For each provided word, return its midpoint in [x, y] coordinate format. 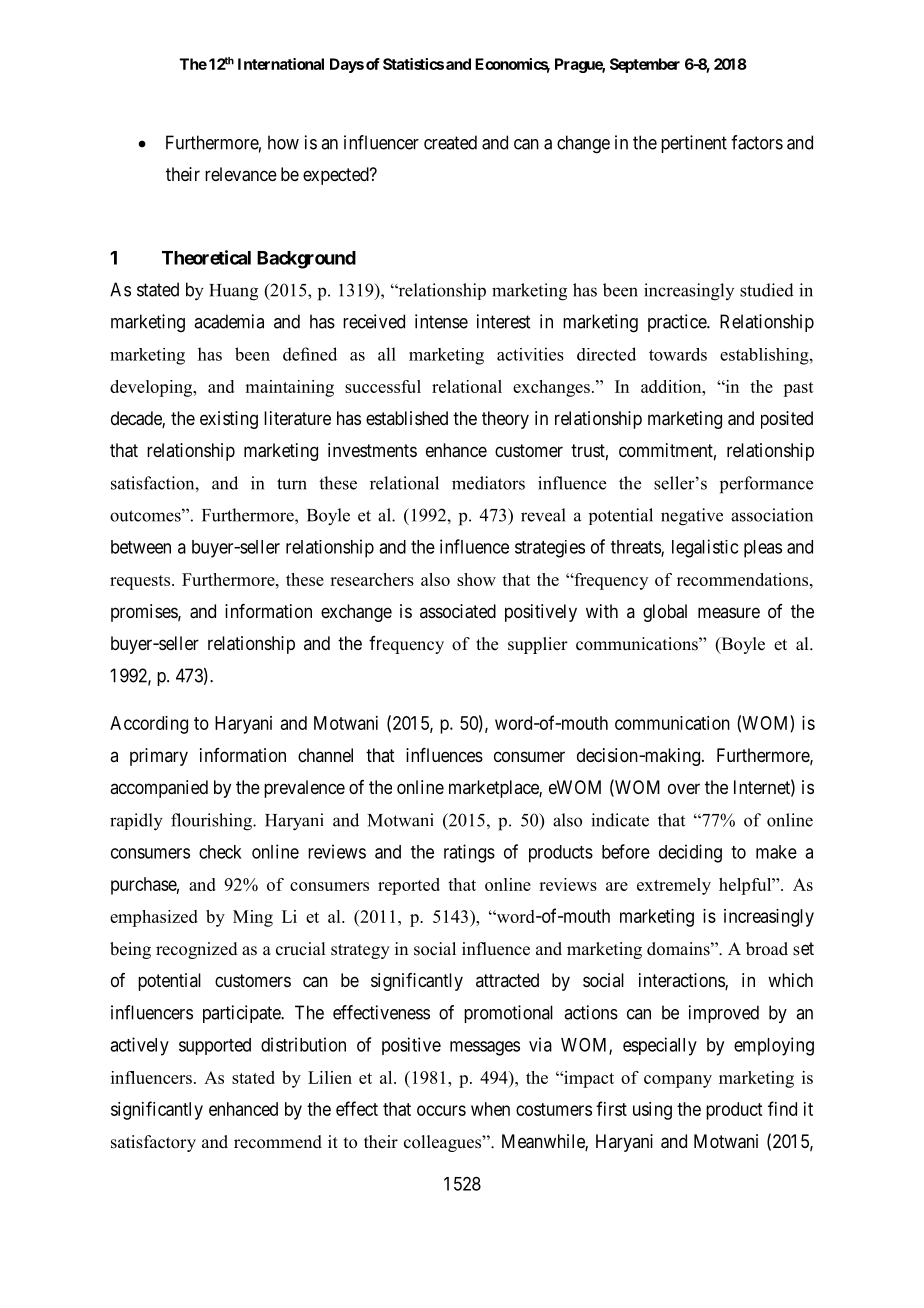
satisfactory [153, 1143]
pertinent [694, 144]
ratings [469, 853]
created [450, 142]
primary [159, 757]
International [281, 64]
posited [787, 420]
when [490, 1109]
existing [229, 420]
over [684, 788]
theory [505, 420]
